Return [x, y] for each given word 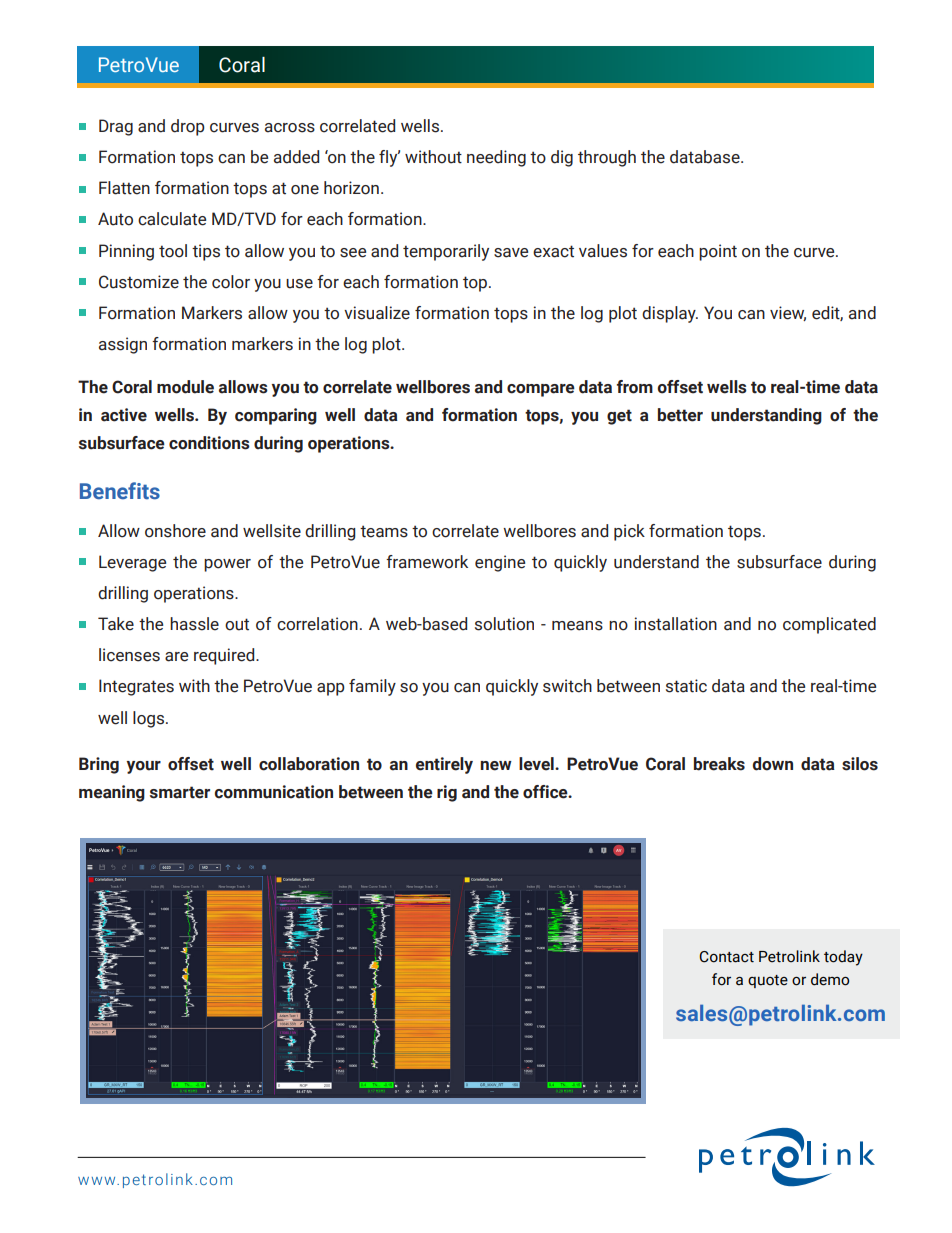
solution [504, 624]
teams [384, 531]
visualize [377, 313]
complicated [829, 625]
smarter [180, 792]
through [607, 158]
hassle [194, 624]
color [231, 282]
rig [447, 793]
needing [496, 158]
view [788, 313]
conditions [209, 443]
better [680, 415]
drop [188, 127]
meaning [112, 793]
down [773, 764]
